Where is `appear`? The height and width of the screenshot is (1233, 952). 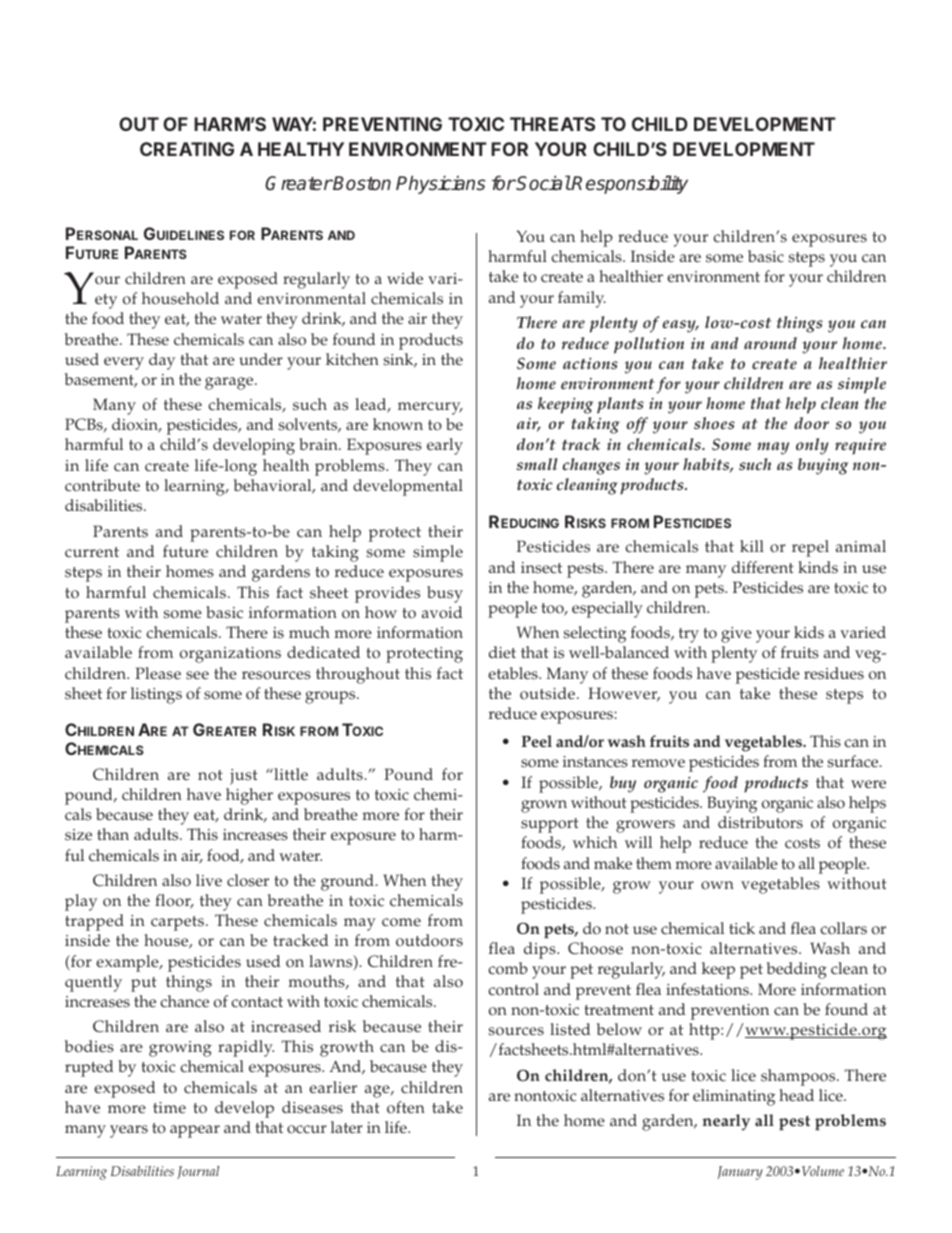 appear is located at coordinates (195, 1131).
